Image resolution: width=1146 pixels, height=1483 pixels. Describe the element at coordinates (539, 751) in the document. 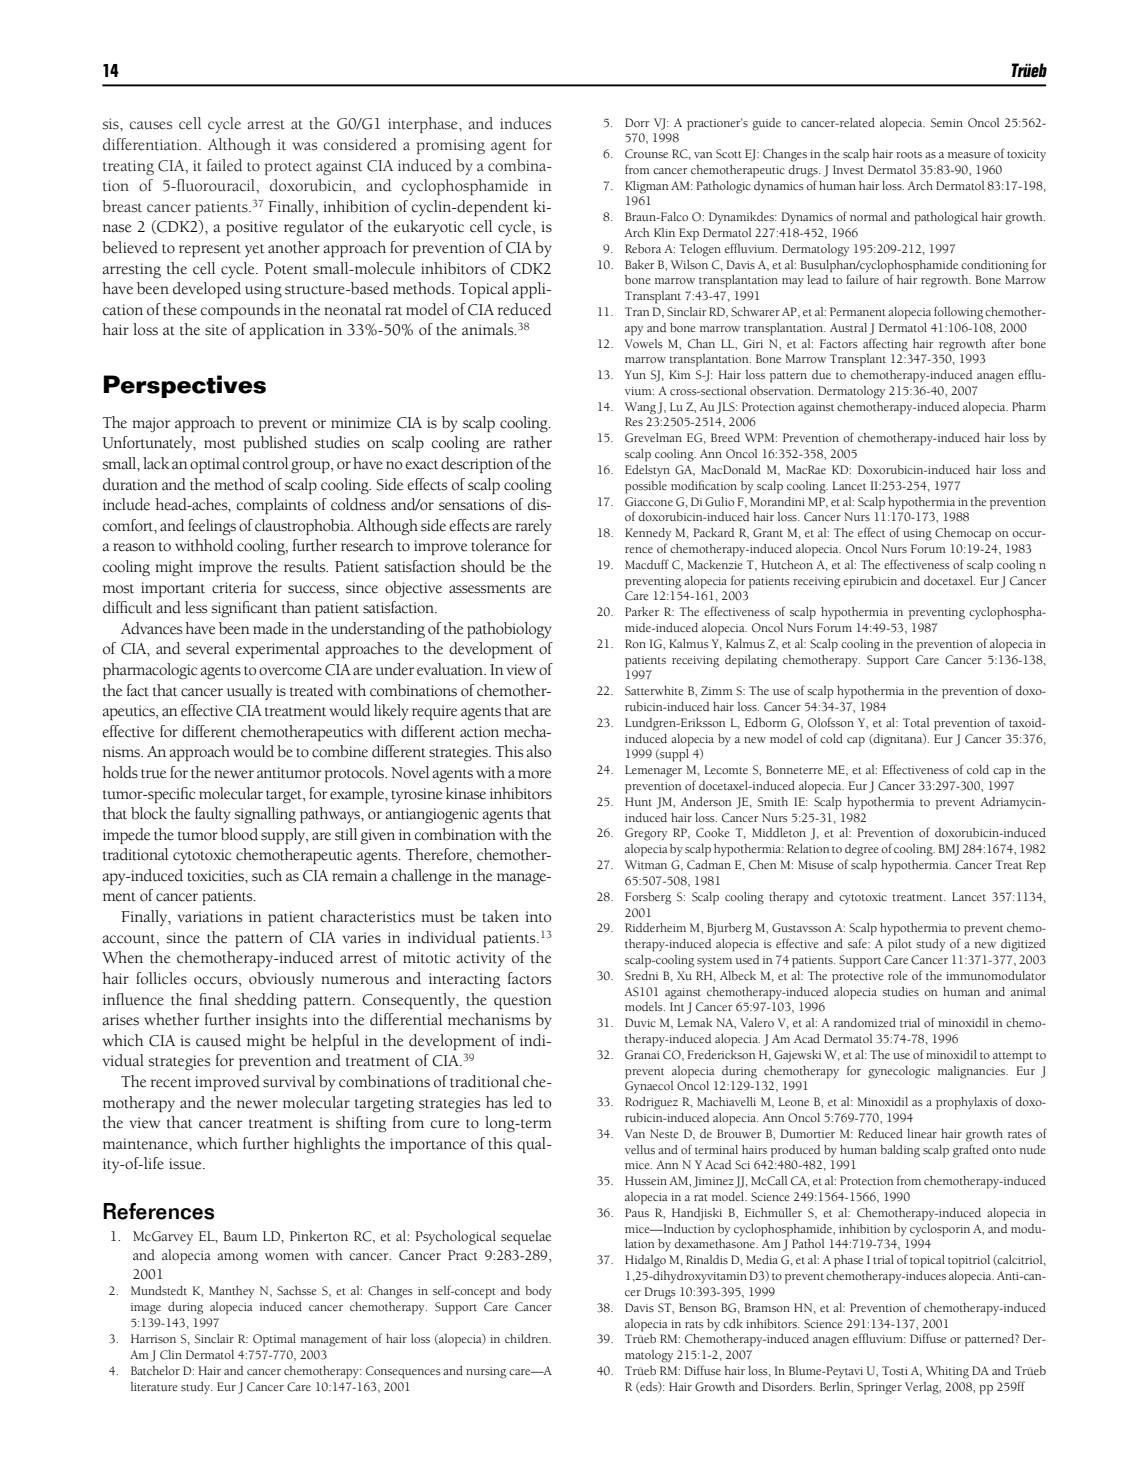

I see `also` at that location.
